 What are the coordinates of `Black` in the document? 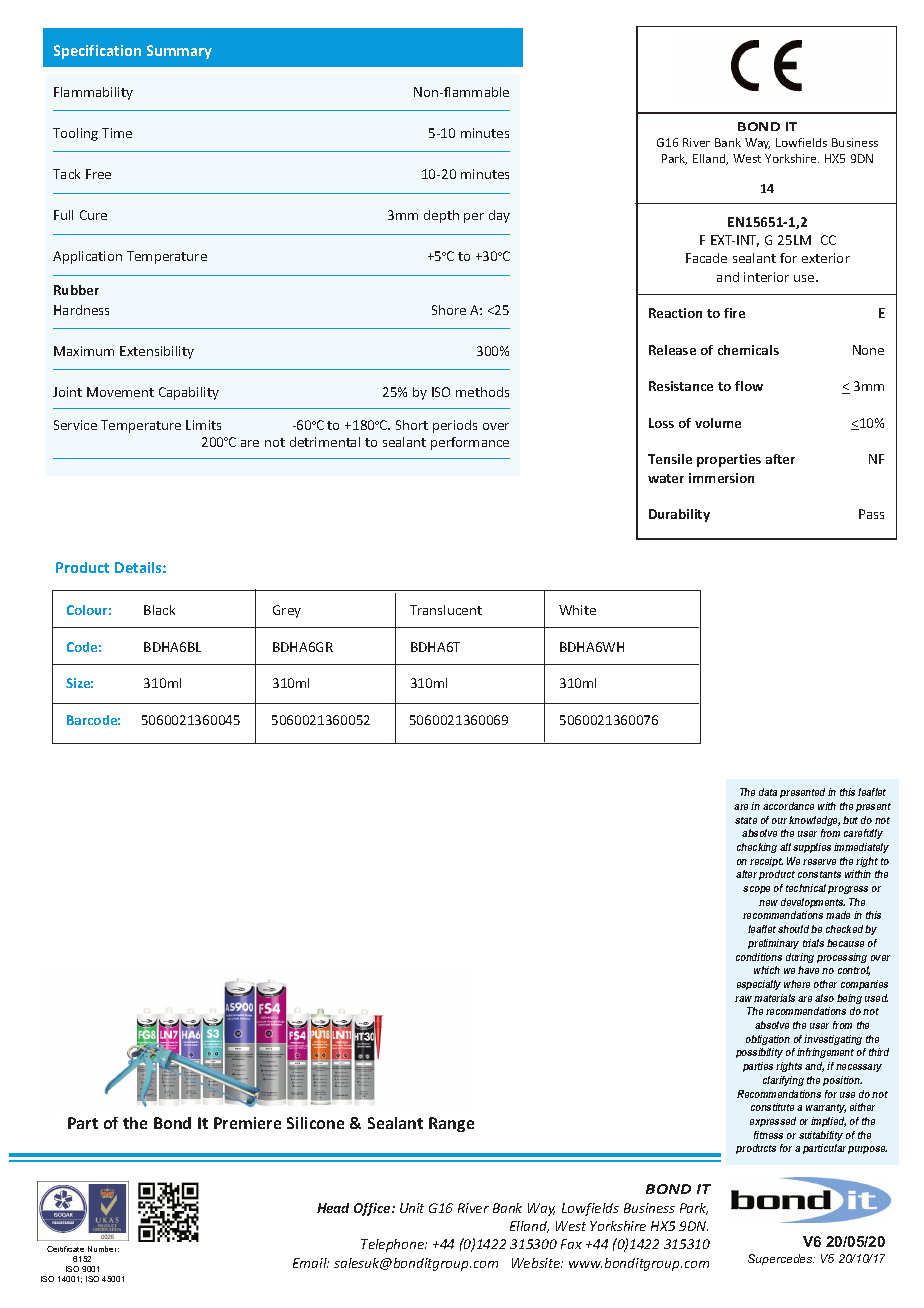 It's located at (159, 610).
